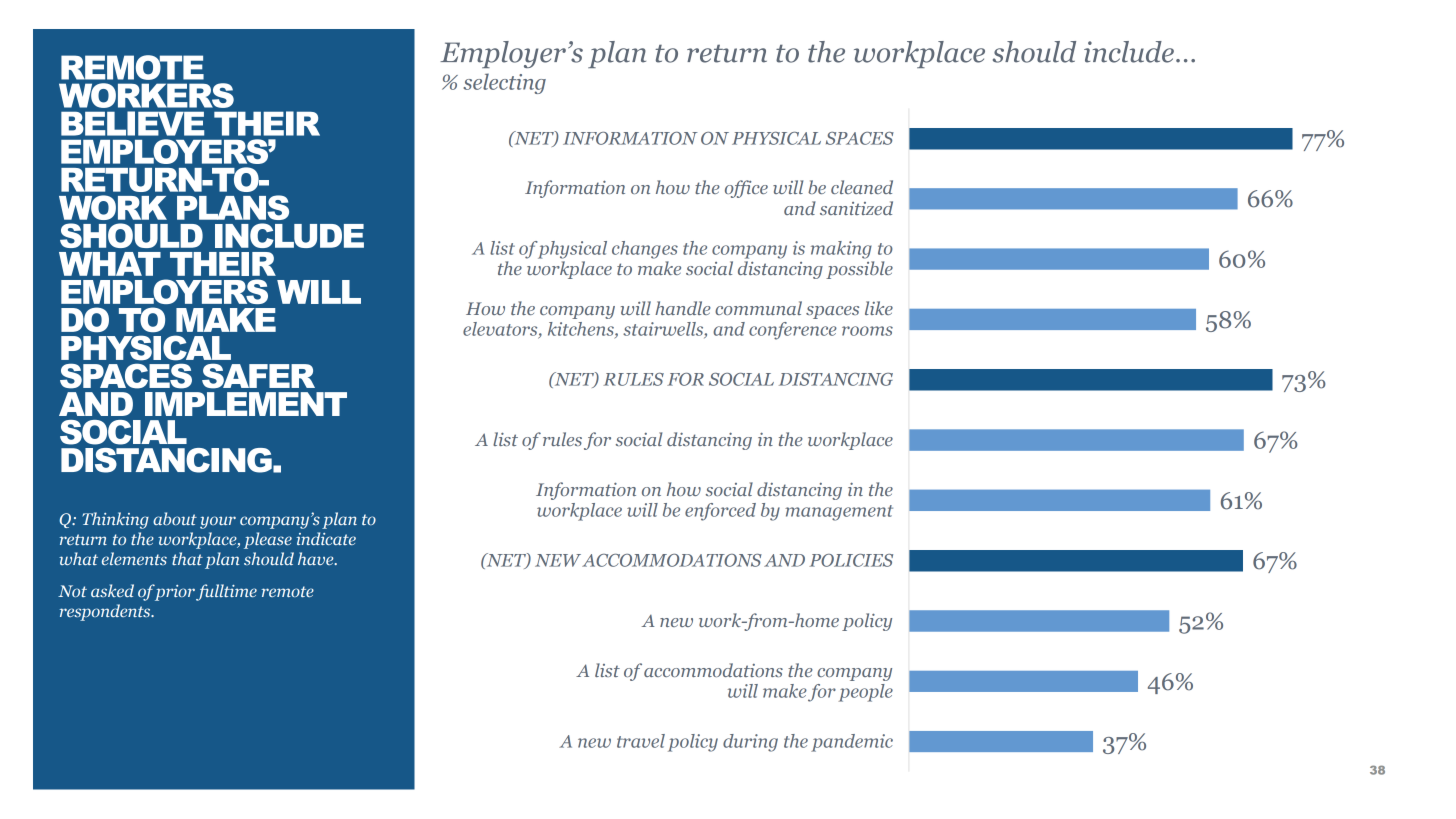 The height and width of the image is (819, 1456). Describe the element at coordinates (246, 404) in the image. I see `IMPLEMENT` at that location.
